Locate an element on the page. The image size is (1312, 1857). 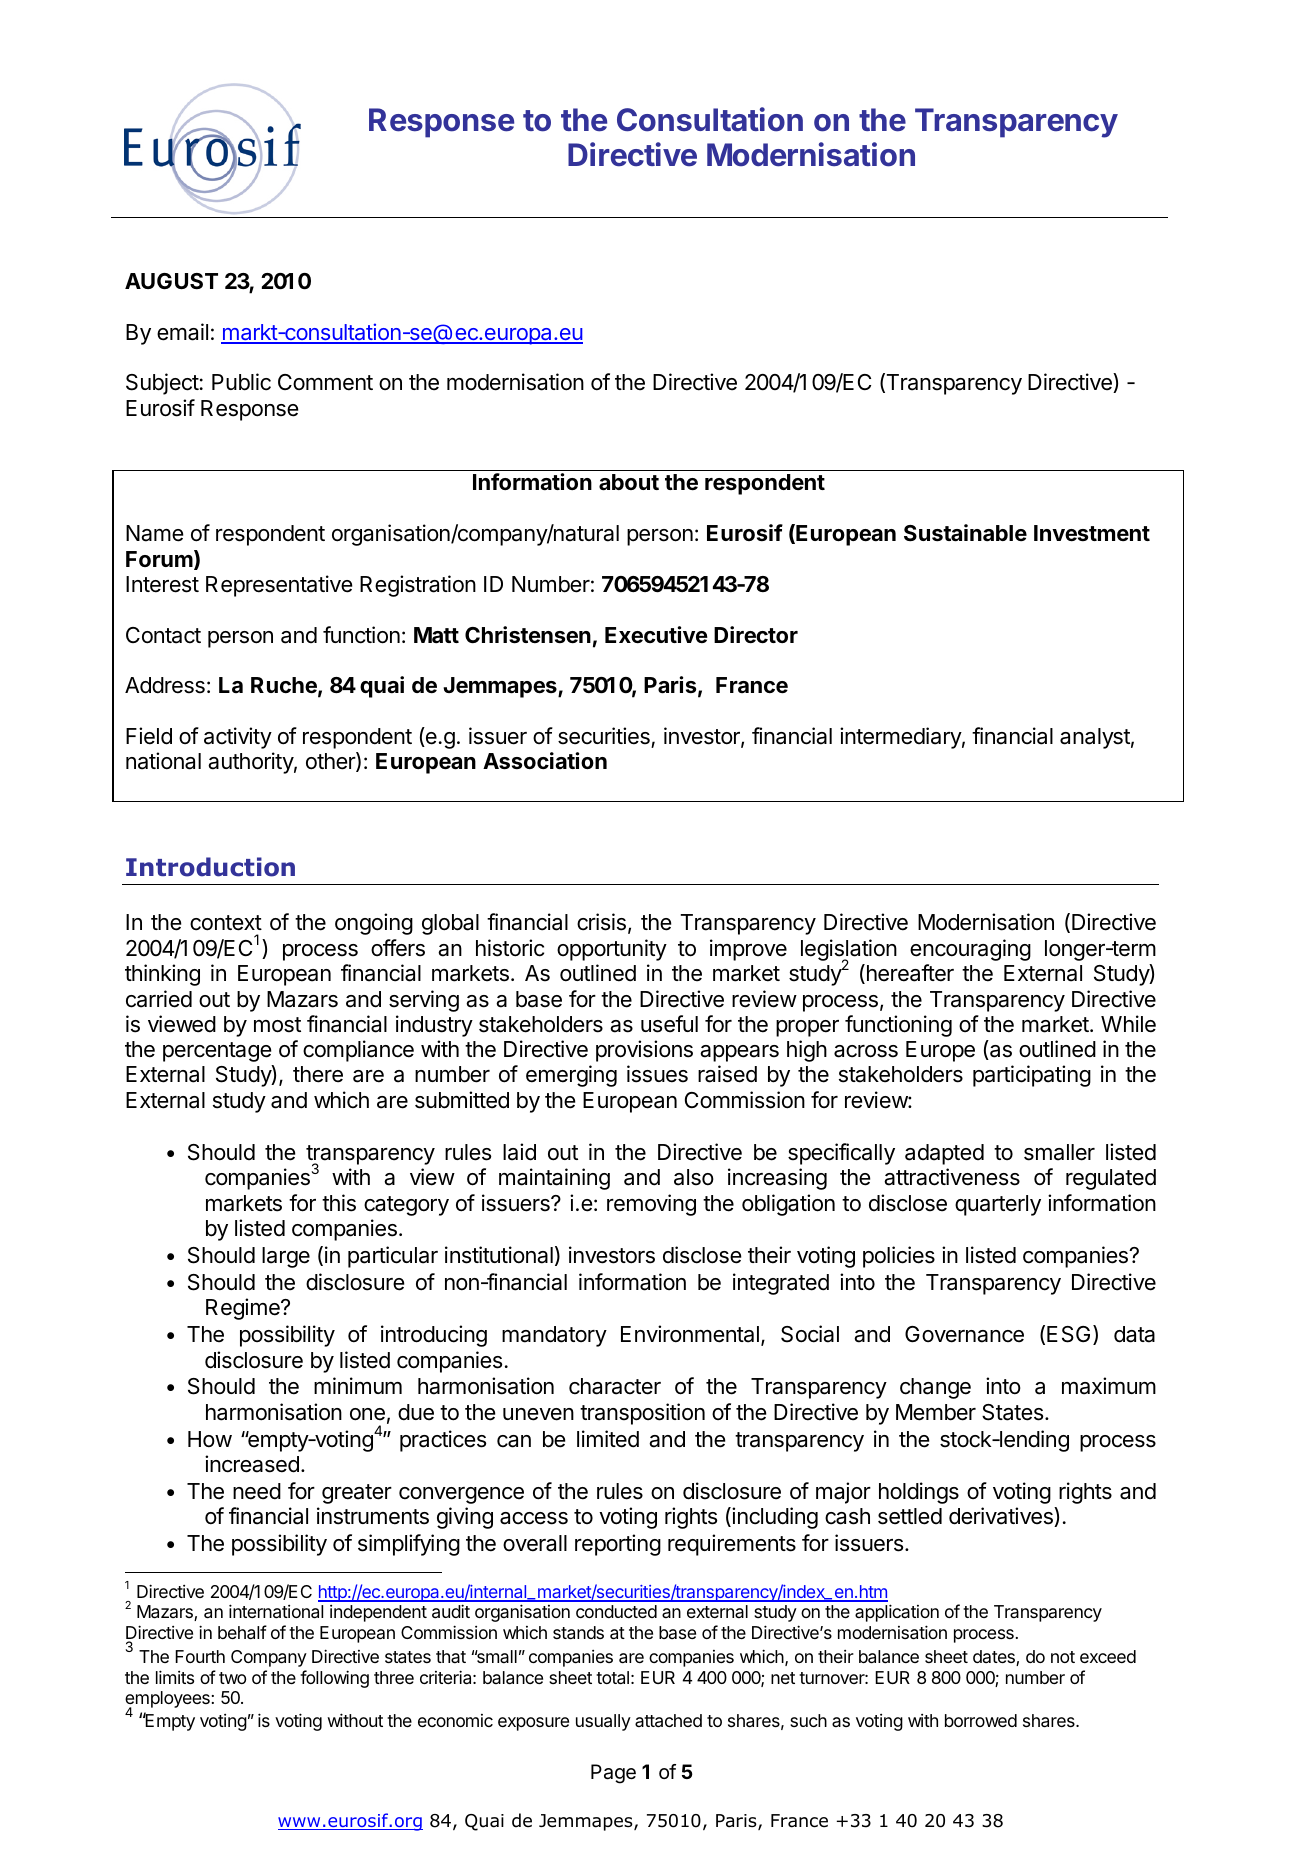
Executive is located at coordinates (656, 635).
